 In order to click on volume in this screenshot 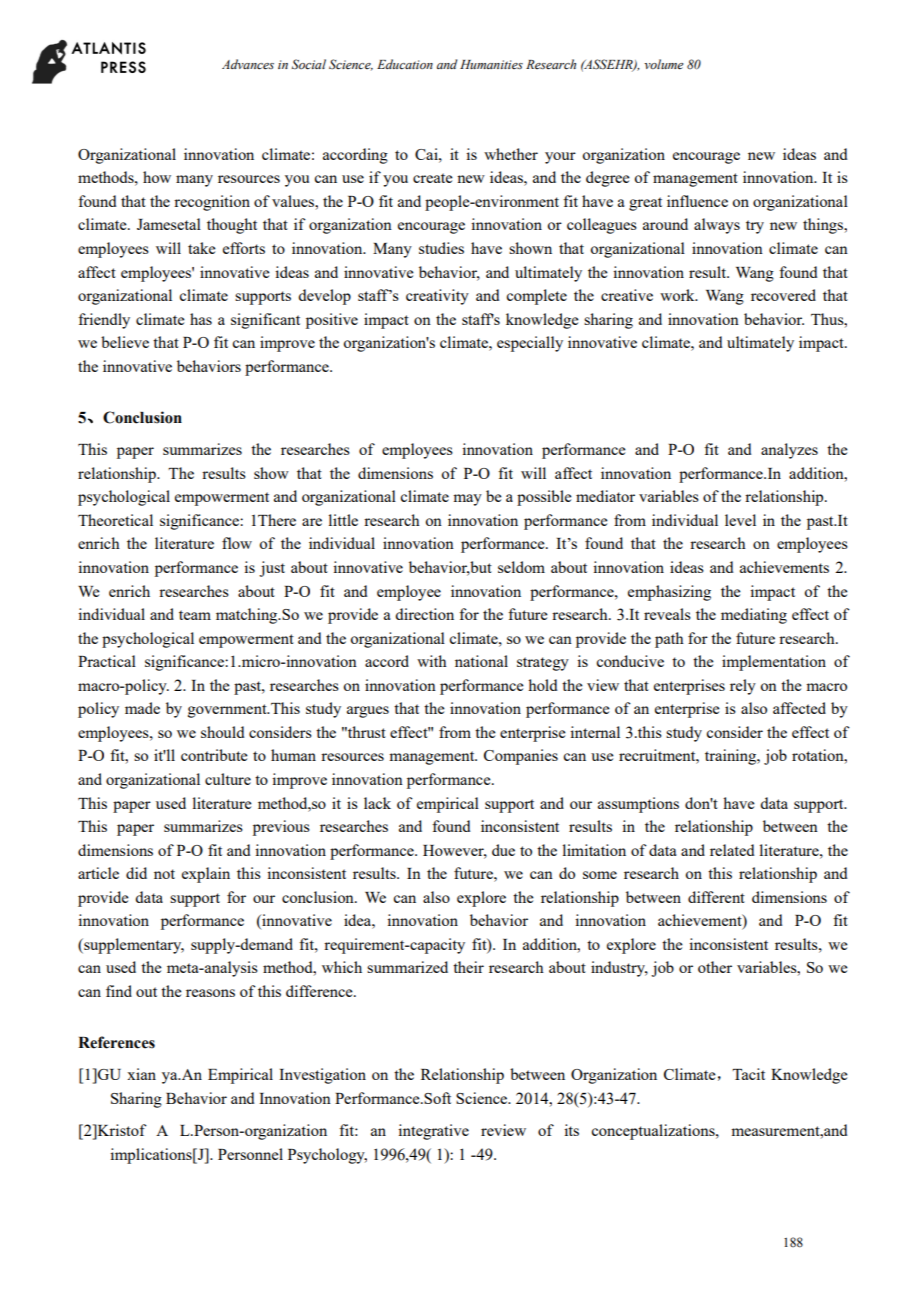, I will do `click(663, 64)`.
